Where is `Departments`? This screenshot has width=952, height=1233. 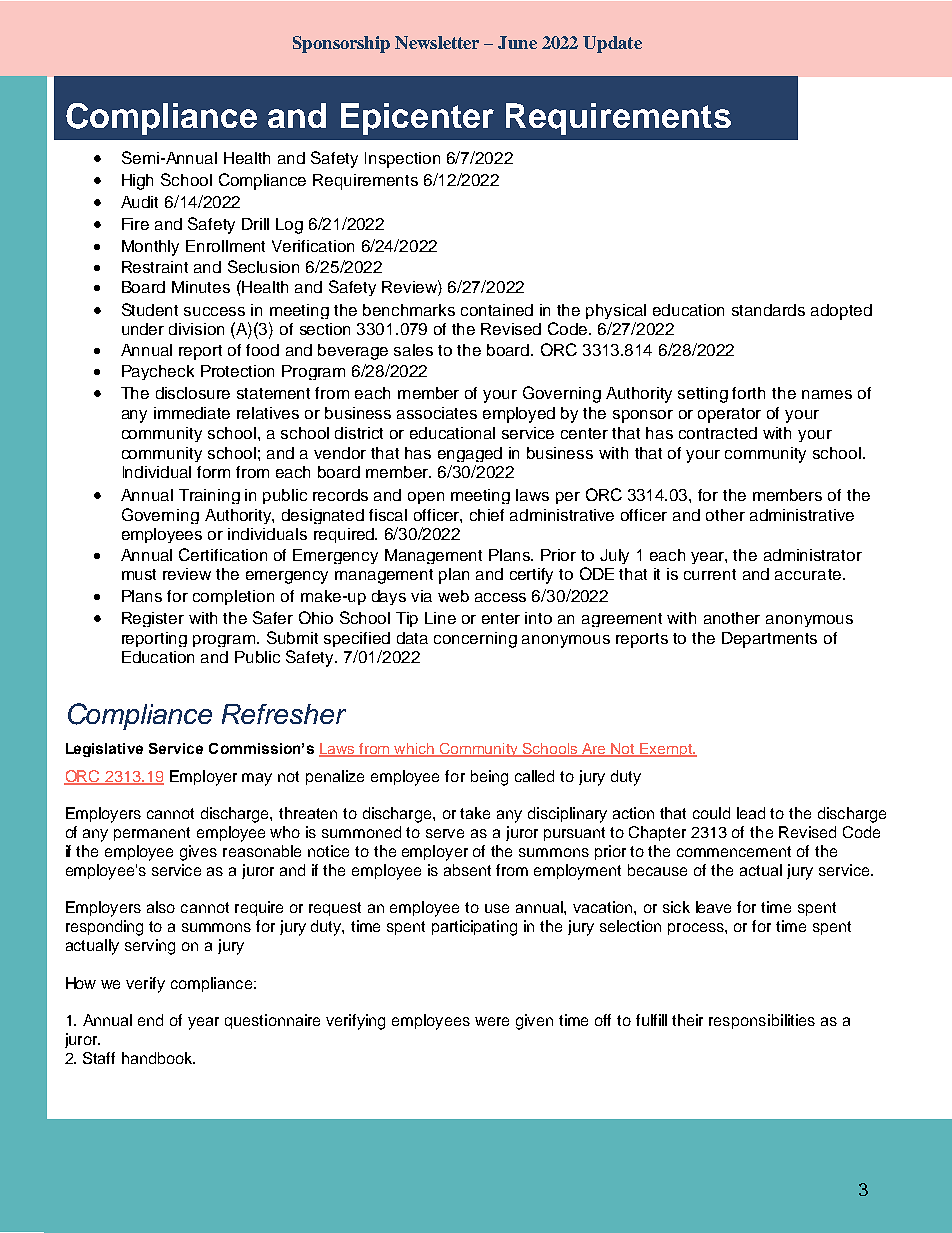
Departments is located at coordinates (769, 640).
